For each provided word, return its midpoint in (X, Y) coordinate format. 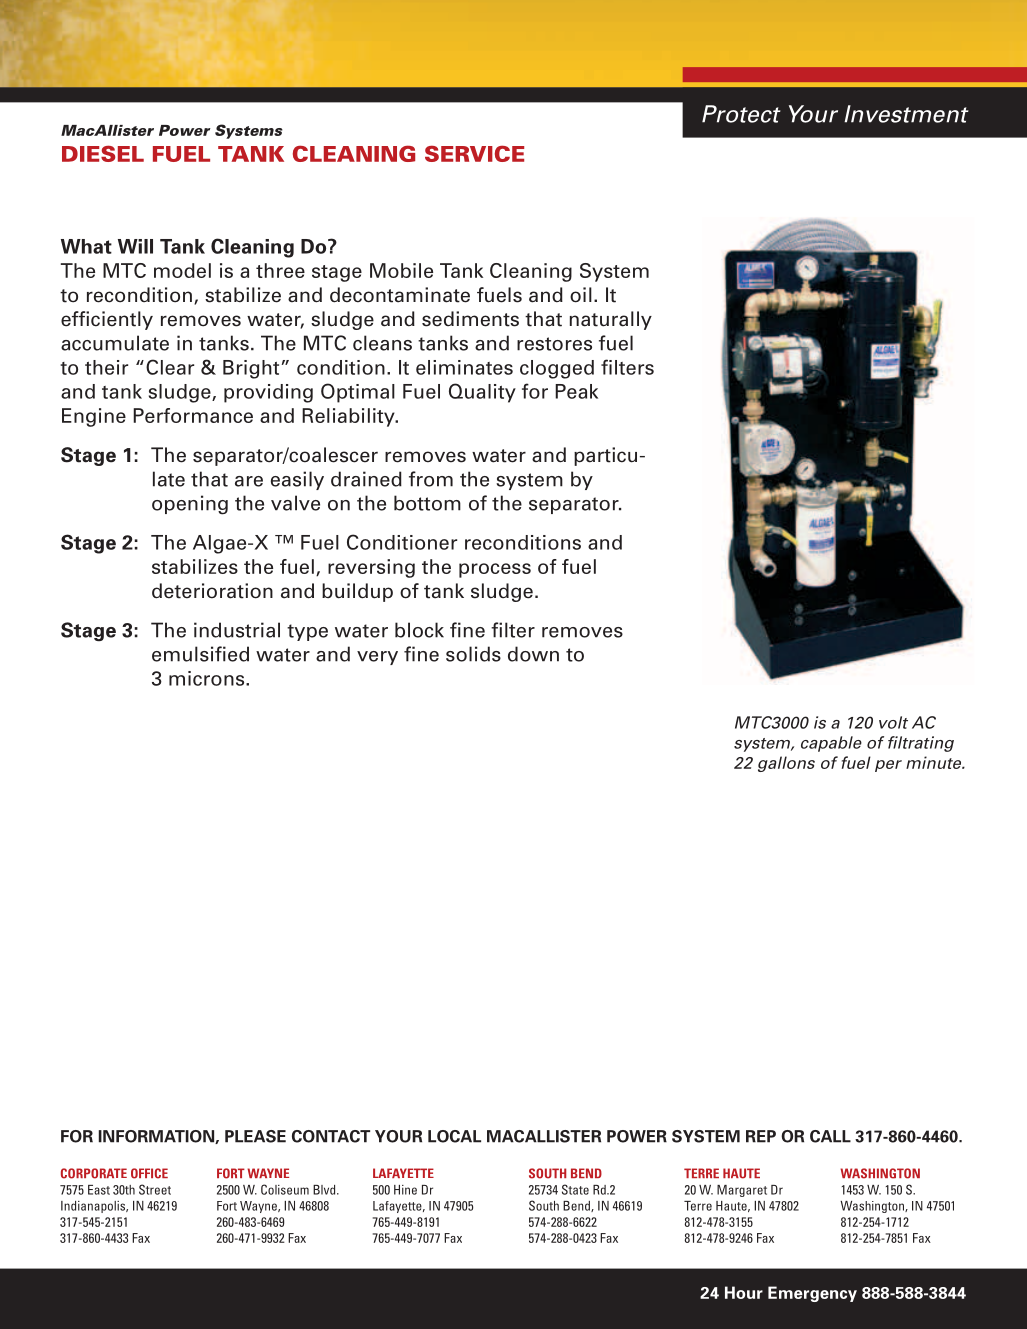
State (575, 1189)
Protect (741, 114)
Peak (576, 391)
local (454, 1136)
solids (473, 654)
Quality (482, 393)
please (255, 1136)
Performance (193, 415)
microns (208, 678)
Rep (761, 1136)
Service (474, 153)
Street (155, 1189)
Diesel (103, 153)
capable (831, 744)
